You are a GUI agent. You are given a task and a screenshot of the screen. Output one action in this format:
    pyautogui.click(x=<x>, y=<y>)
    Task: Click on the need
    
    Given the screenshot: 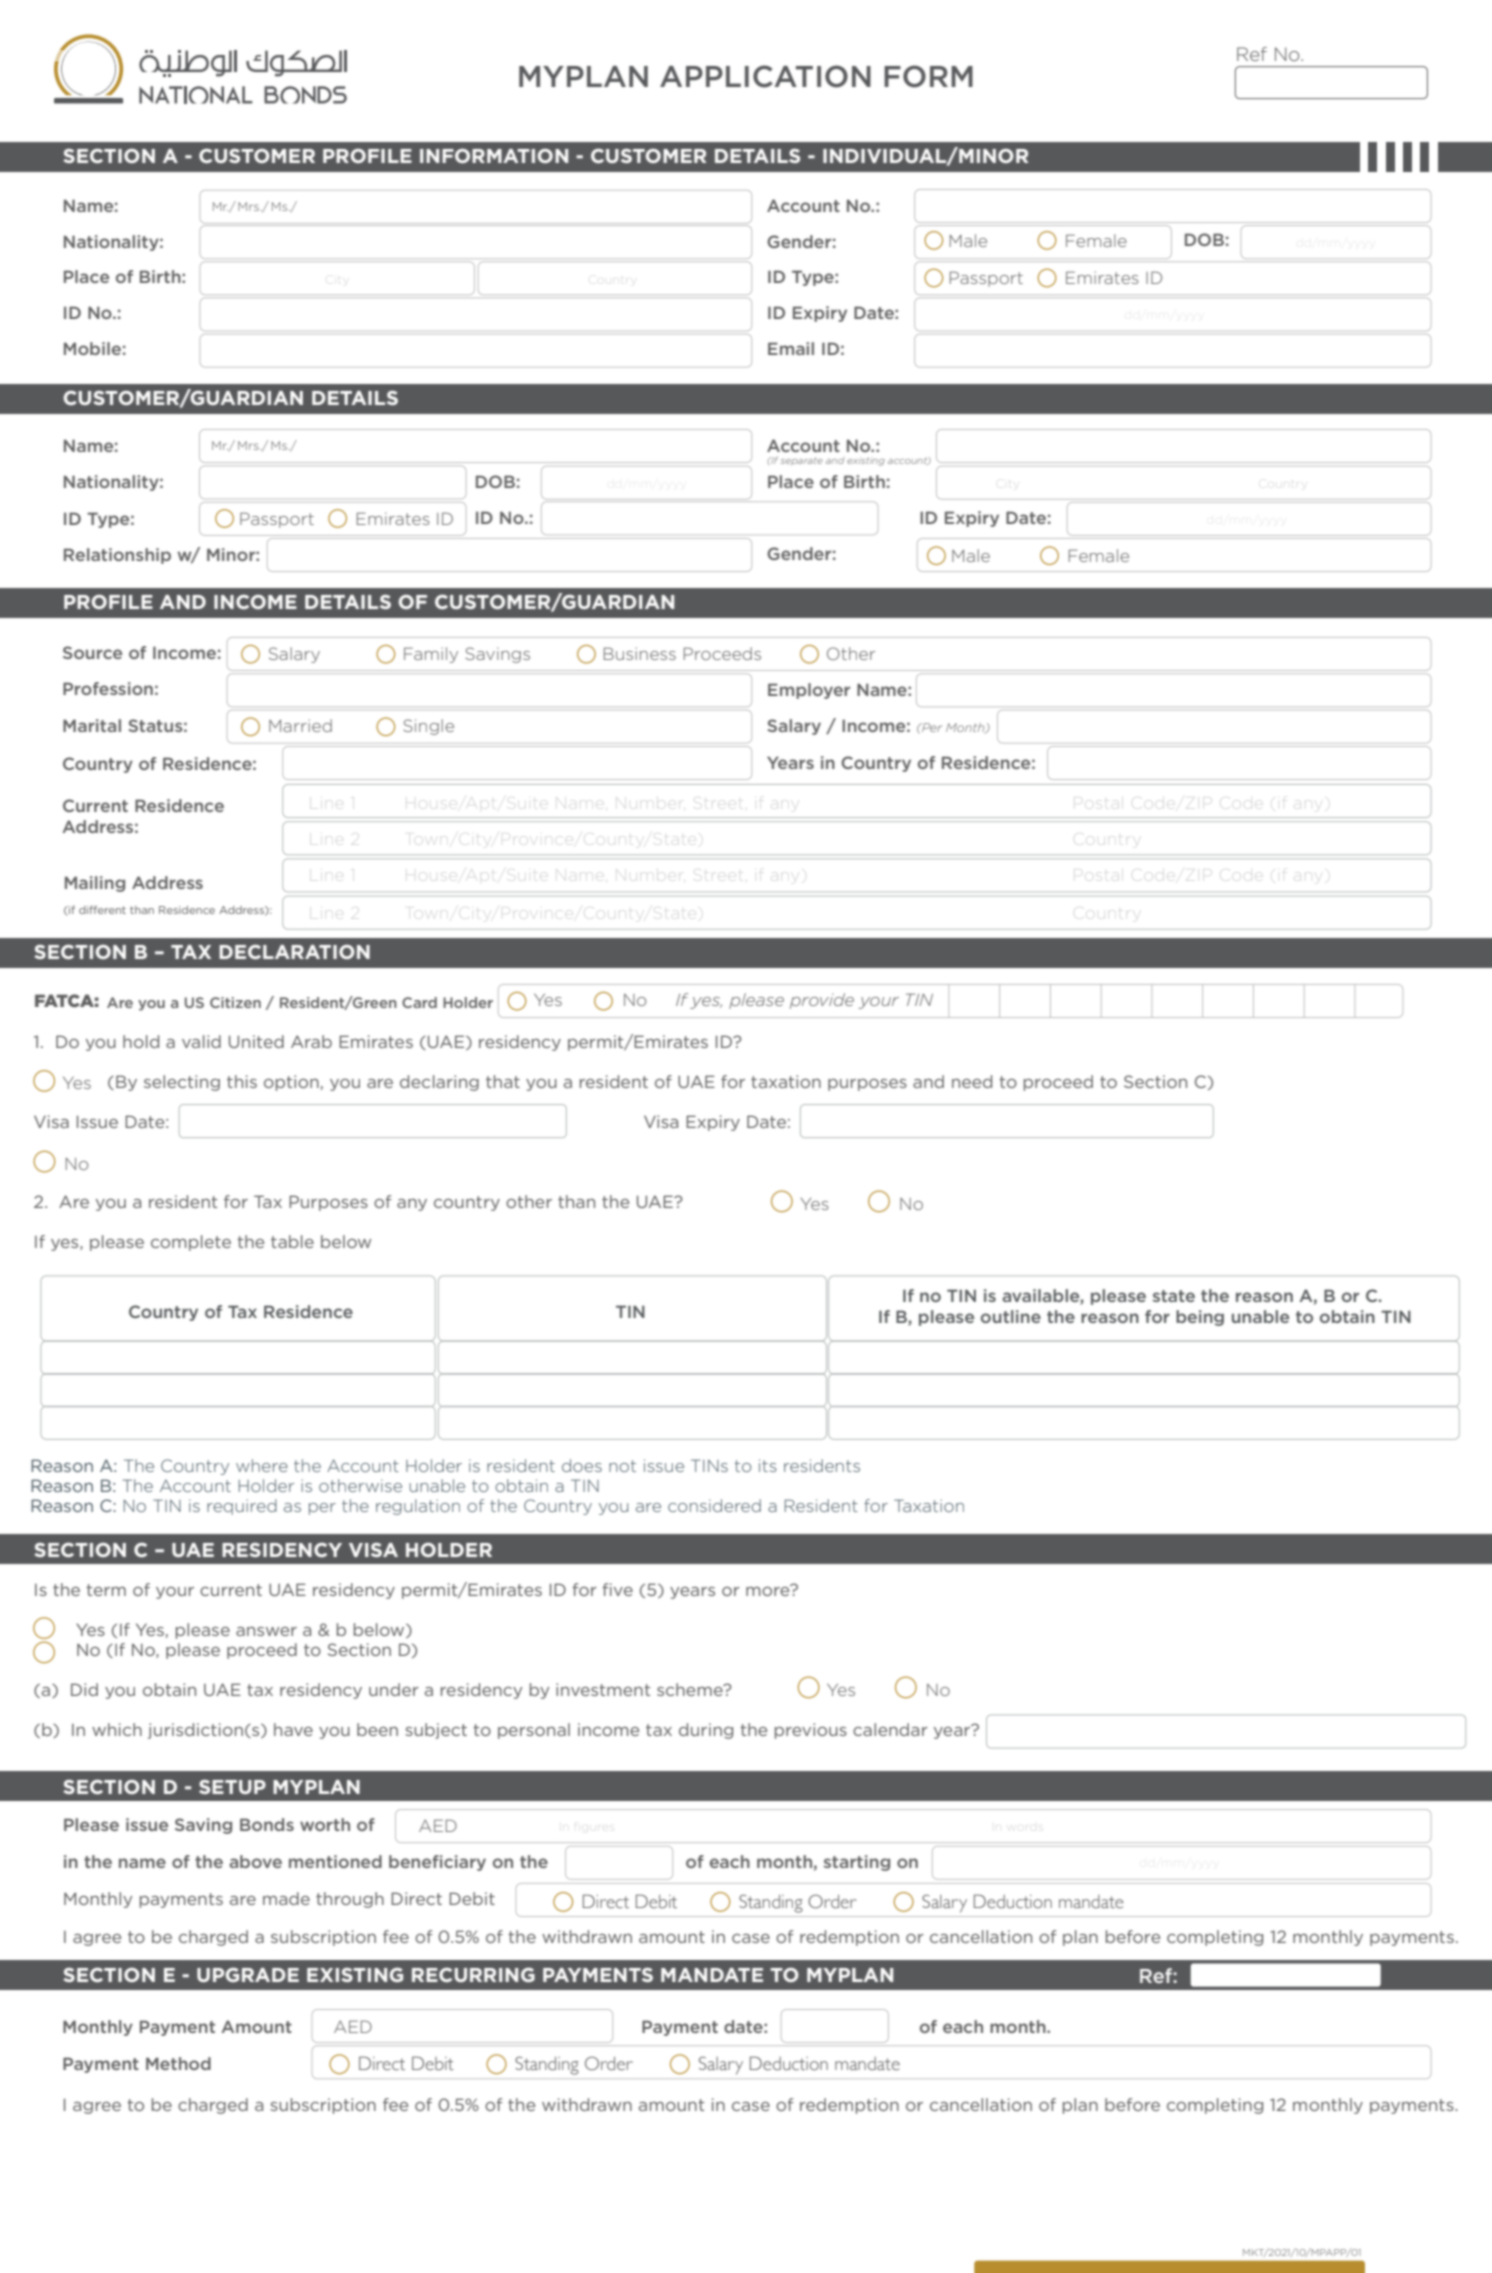 What is the action you would take?
    pyautogui.click(x=972, y=1081)
